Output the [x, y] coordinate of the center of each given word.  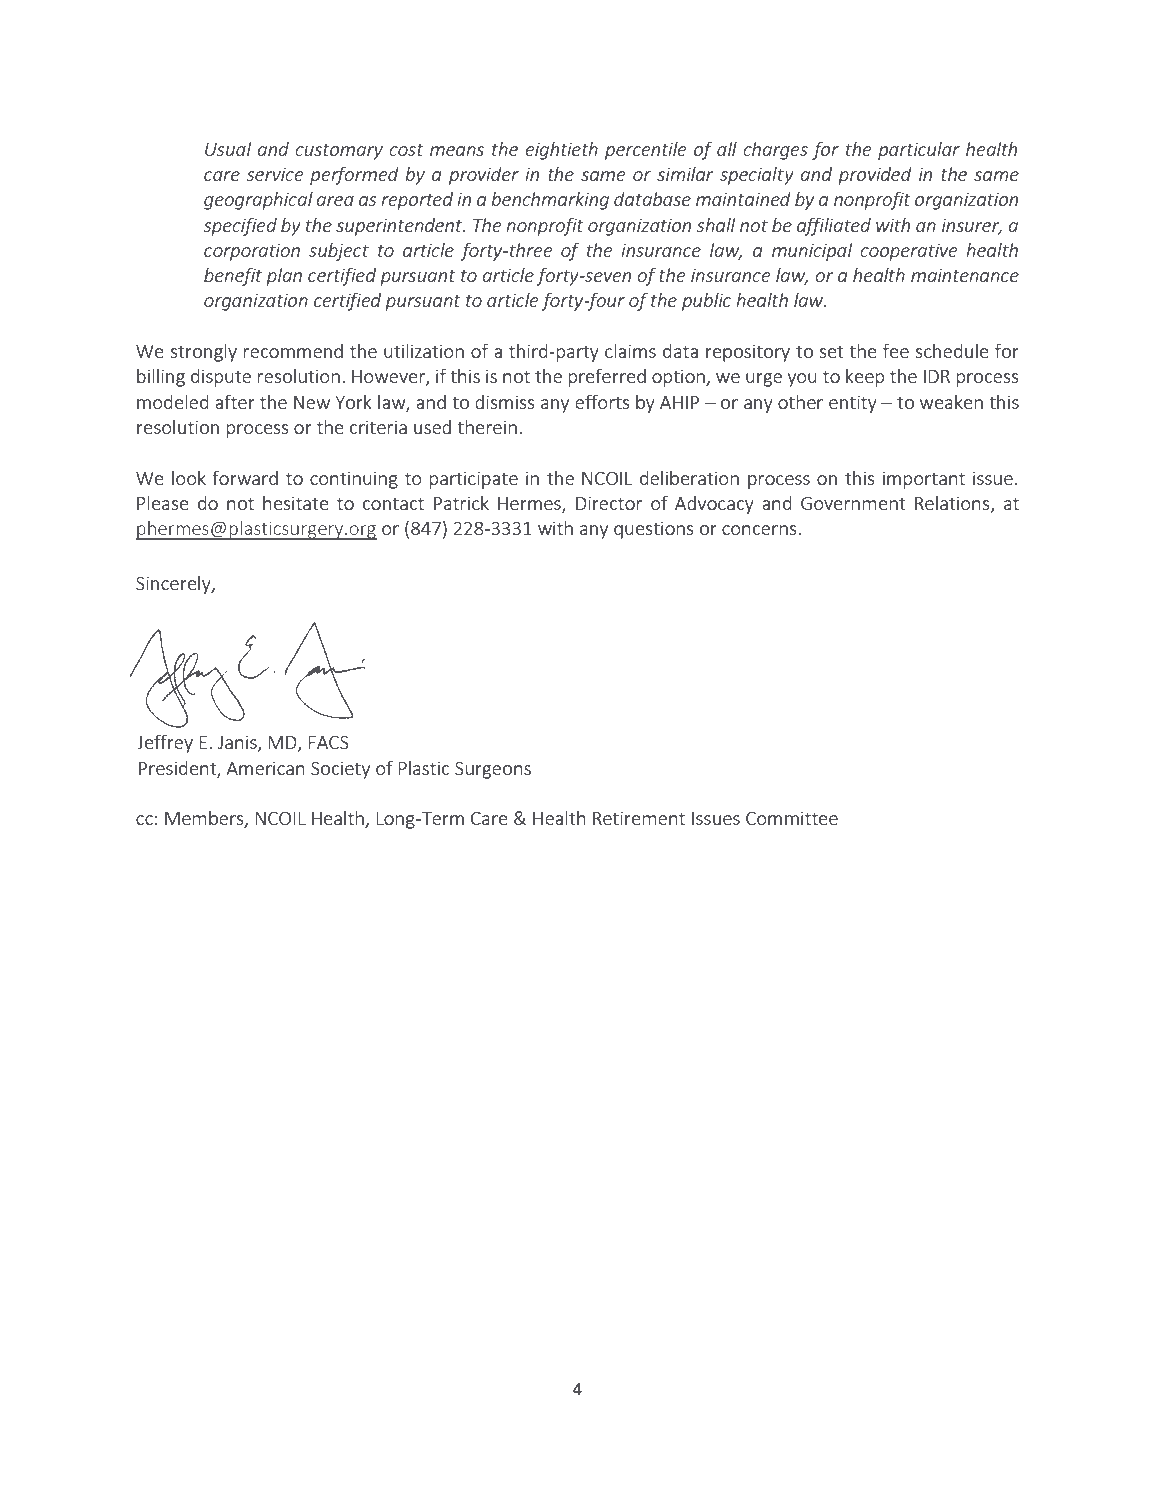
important [924, 480]
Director [609, 503]
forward [245, 477]
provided [875, 175]
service [275, 174]
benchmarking [550, 200]
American [265, 768]
